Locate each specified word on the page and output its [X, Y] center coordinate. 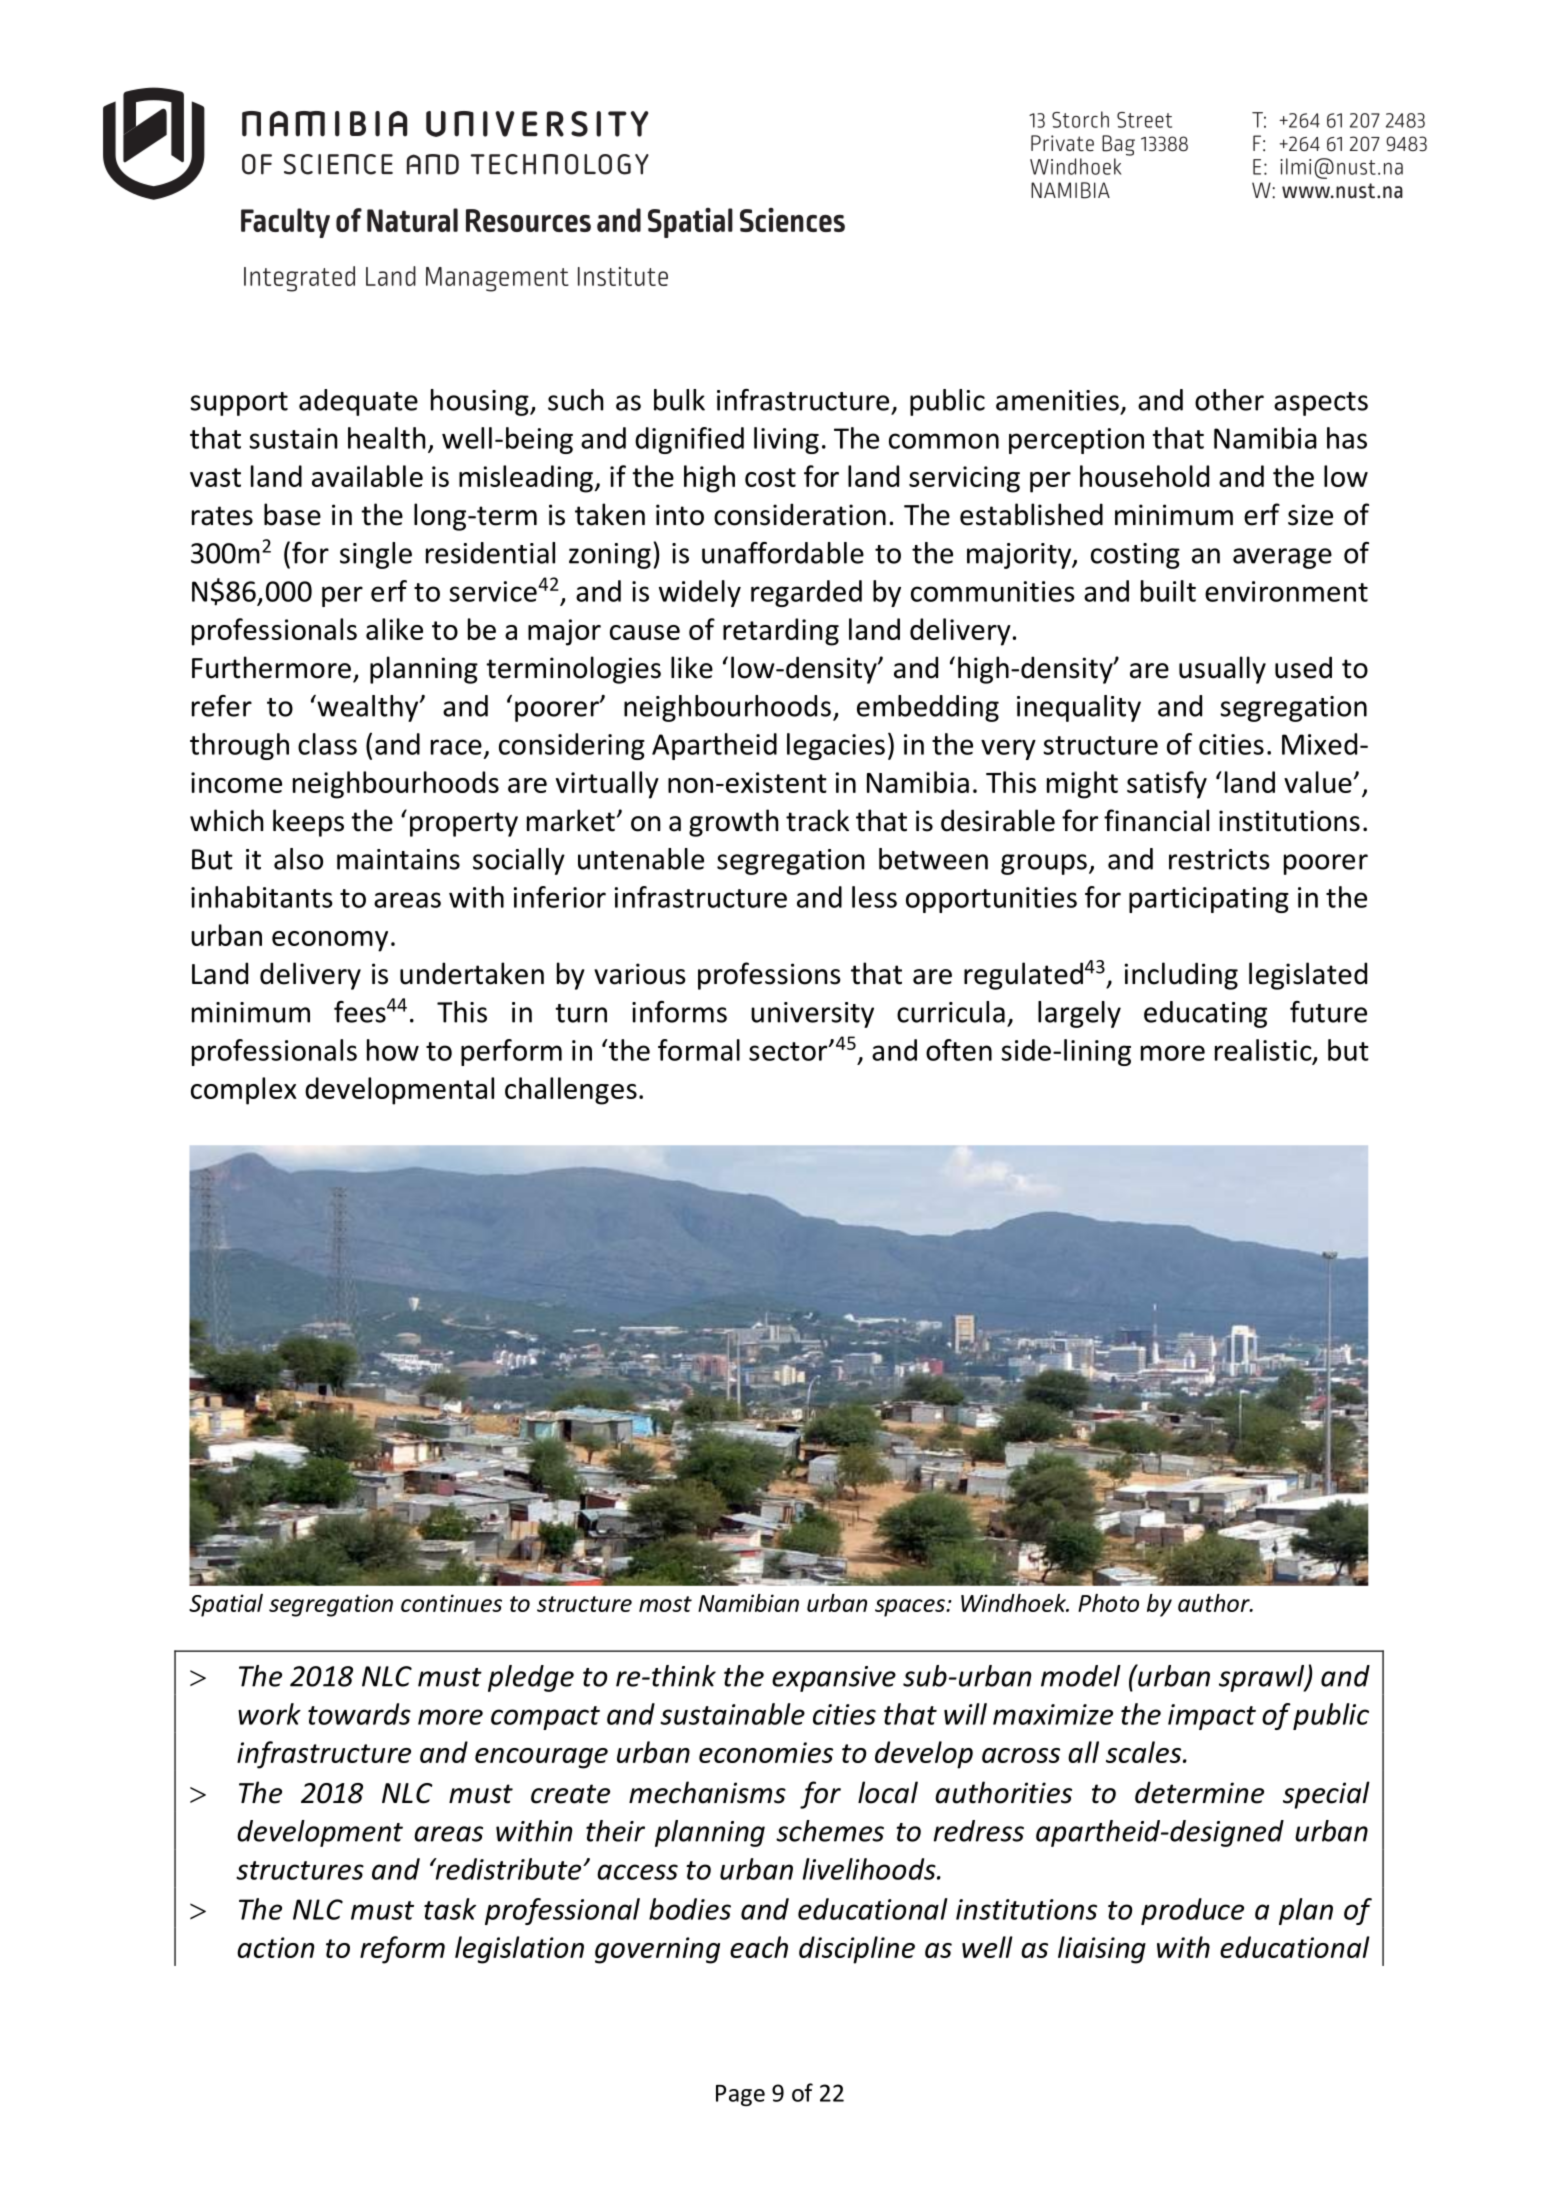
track [817, 820]
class [327, 744]
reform [402, 1950]
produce [1192, 1911]
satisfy [1167, 785]
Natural [412, 220]
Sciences [792, 220]
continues [451, 1603]
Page [740, 2095]
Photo [1108, 1603]
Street [1144, 120]
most [665, 1604]
